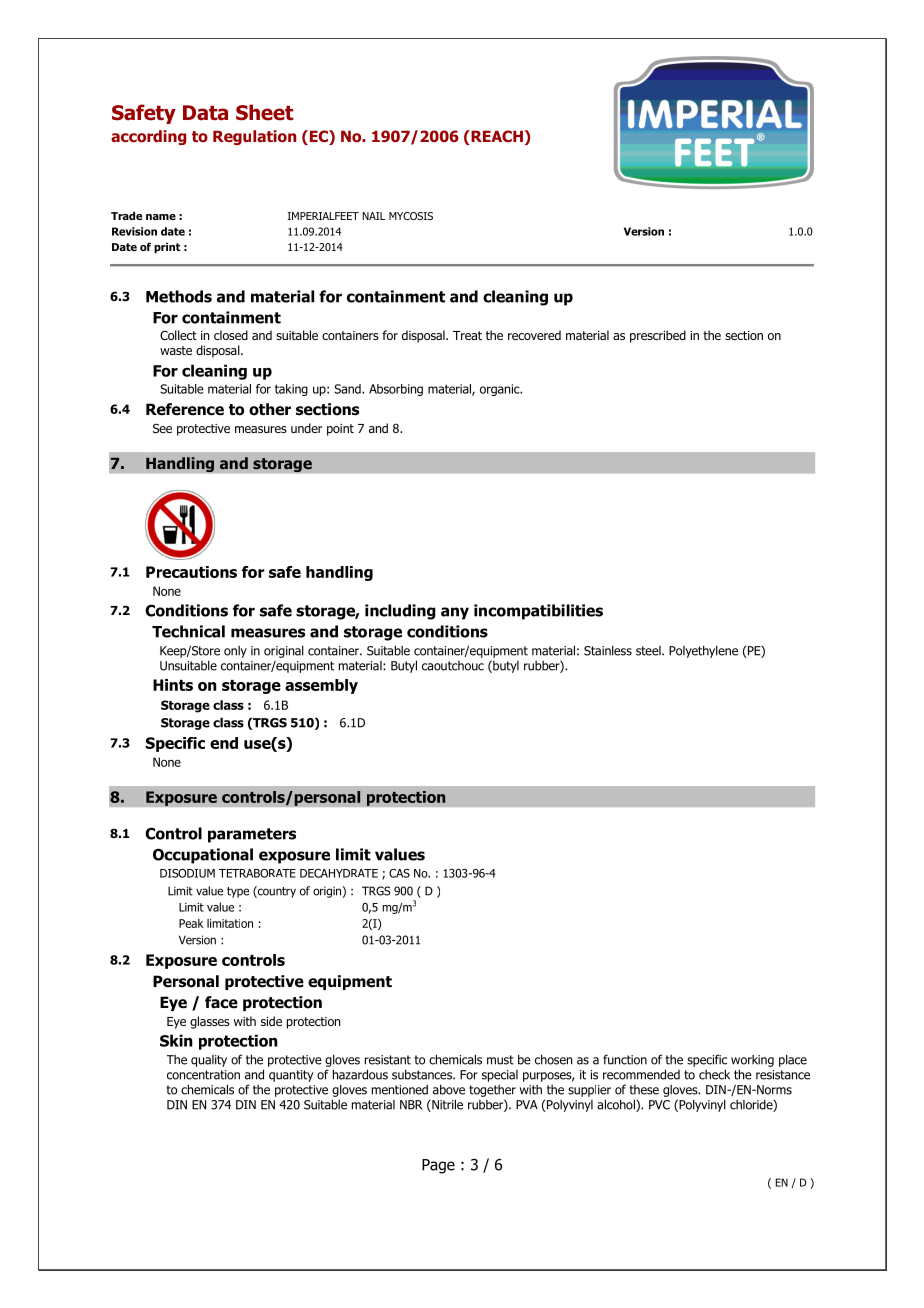 The image size is (924, 1308). I want to click on REACH, so click(496, 137).
